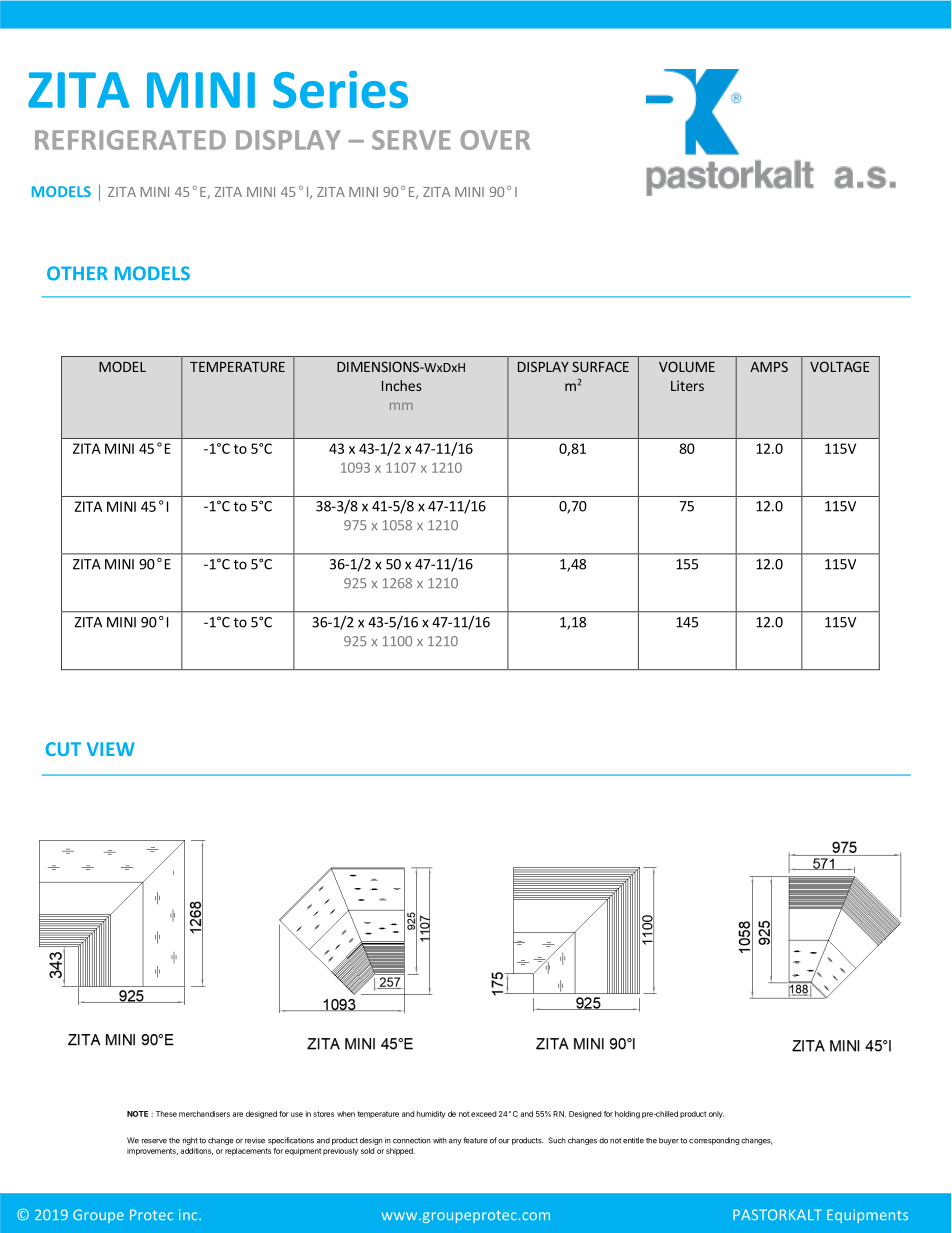 Image resolution: width=952 pixels, height=1233 pixels. Describe the element at coordinates (769, 367) in the screenshot. I see `AMPS` at that location.
